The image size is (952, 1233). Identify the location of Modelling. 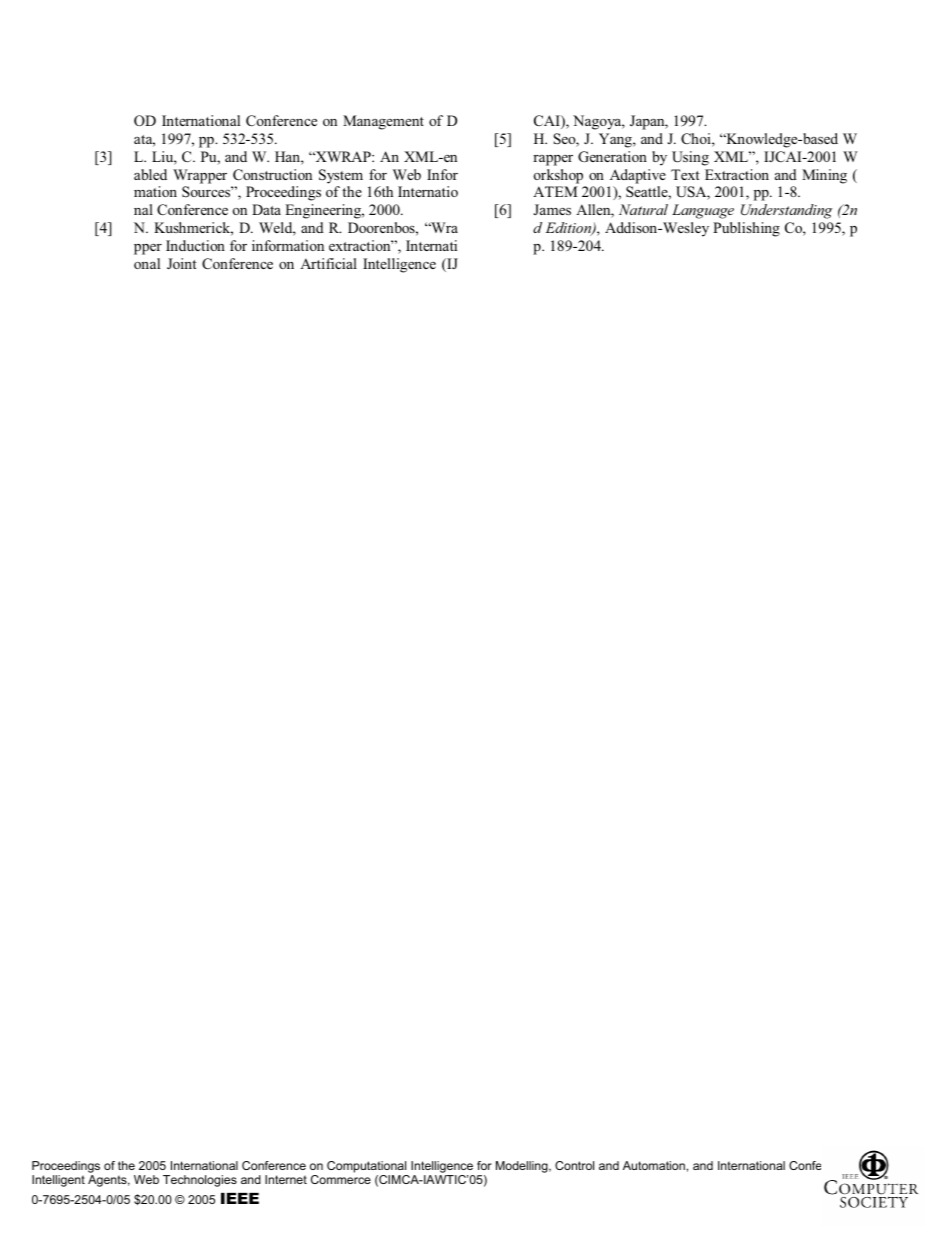
(523, 1167).
